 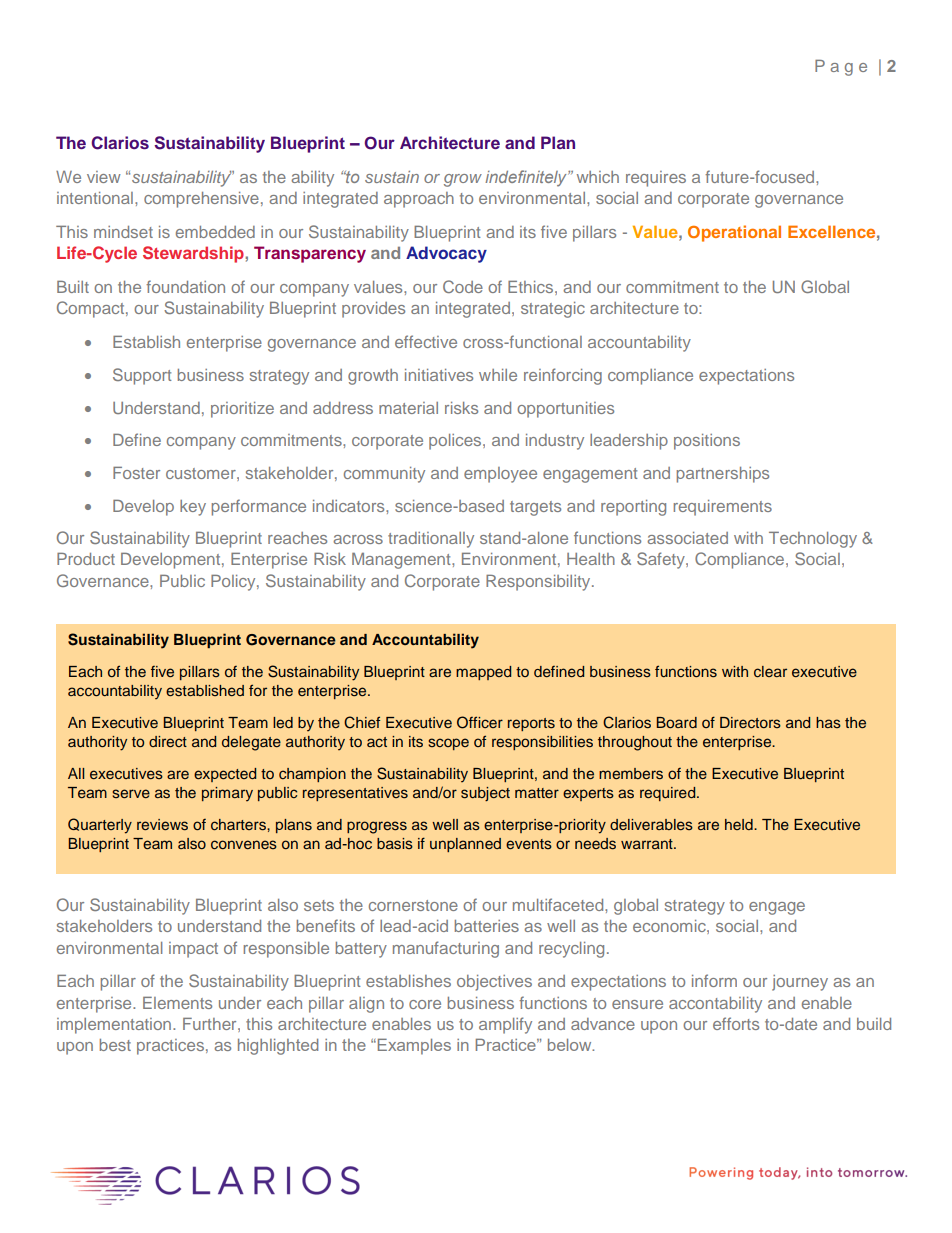 I want to click on while, so click(x=498, y=375).
